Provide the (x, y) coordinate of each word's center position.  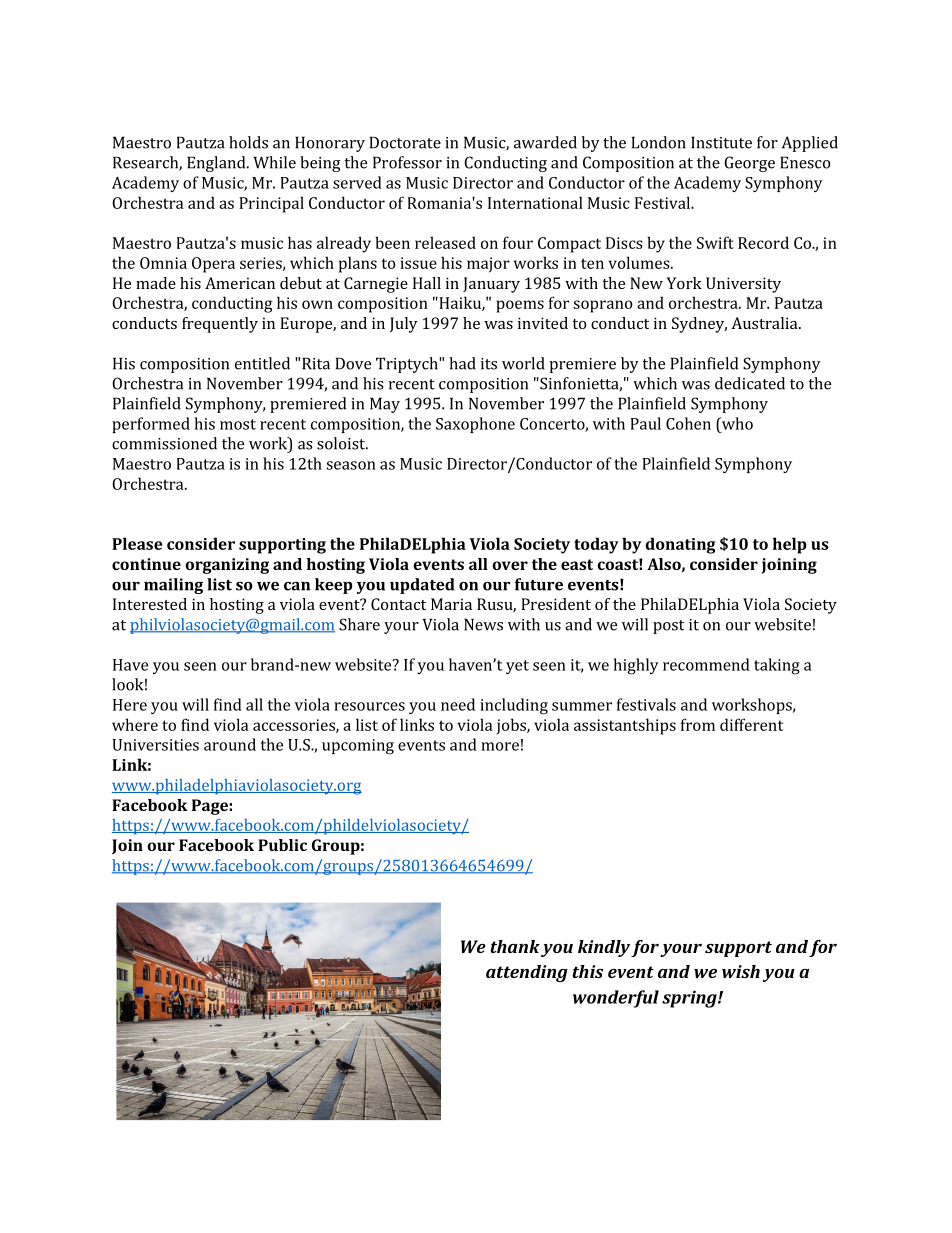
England (217, 164)
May (385, 405)
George (749, 164)
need (458, 704)
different (751, 724)
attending (527, 973)
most (238, 424)
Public (282, 845)
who (736, 423)
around (230, 744)
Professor (407, 162)
